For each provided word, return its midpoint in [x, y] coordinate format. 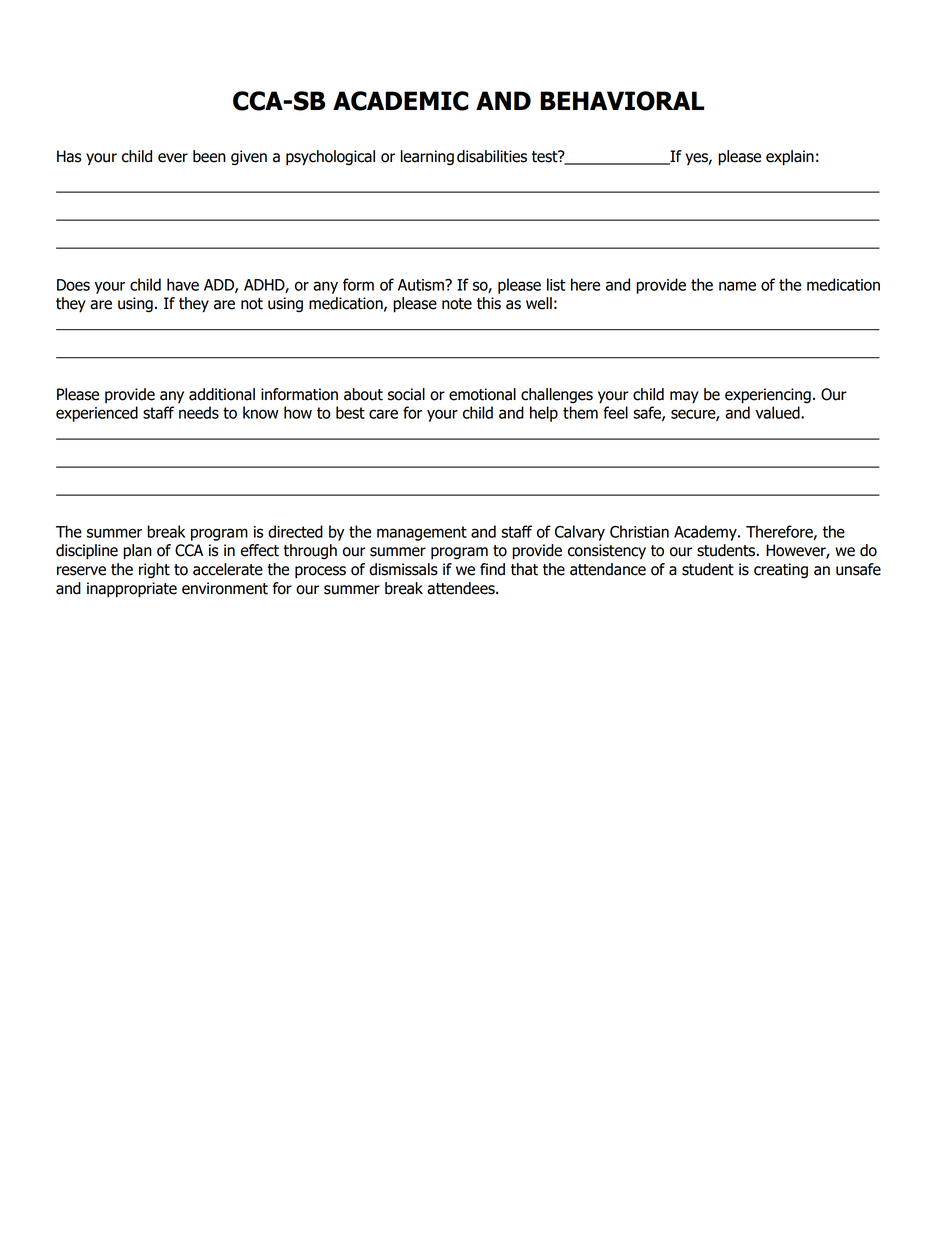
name [737, 286]
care [383, 414]
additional [222, 394]
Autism [422, 285]
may [684, 397]
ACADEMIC [401, 101]
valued [779, 412]
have [183, 284]
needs [199, 412]
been [209, 156]
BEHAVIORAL [622, 101]
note [457, 304]
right [154, 570]
